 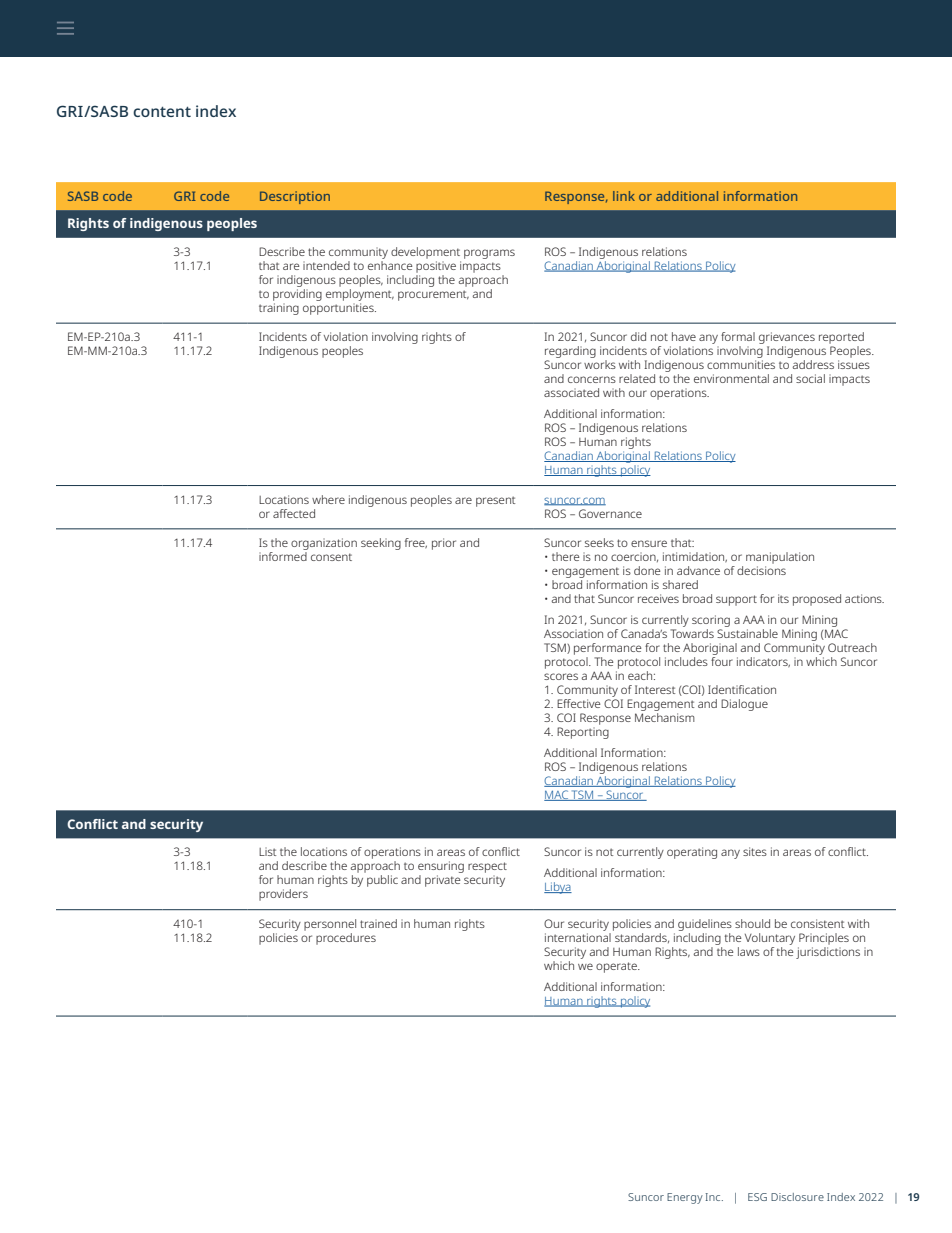 What do you see at coordinates (797, 1197) in the screenshot?
I see `Disclosure` at bounding box center [797, 1197].
